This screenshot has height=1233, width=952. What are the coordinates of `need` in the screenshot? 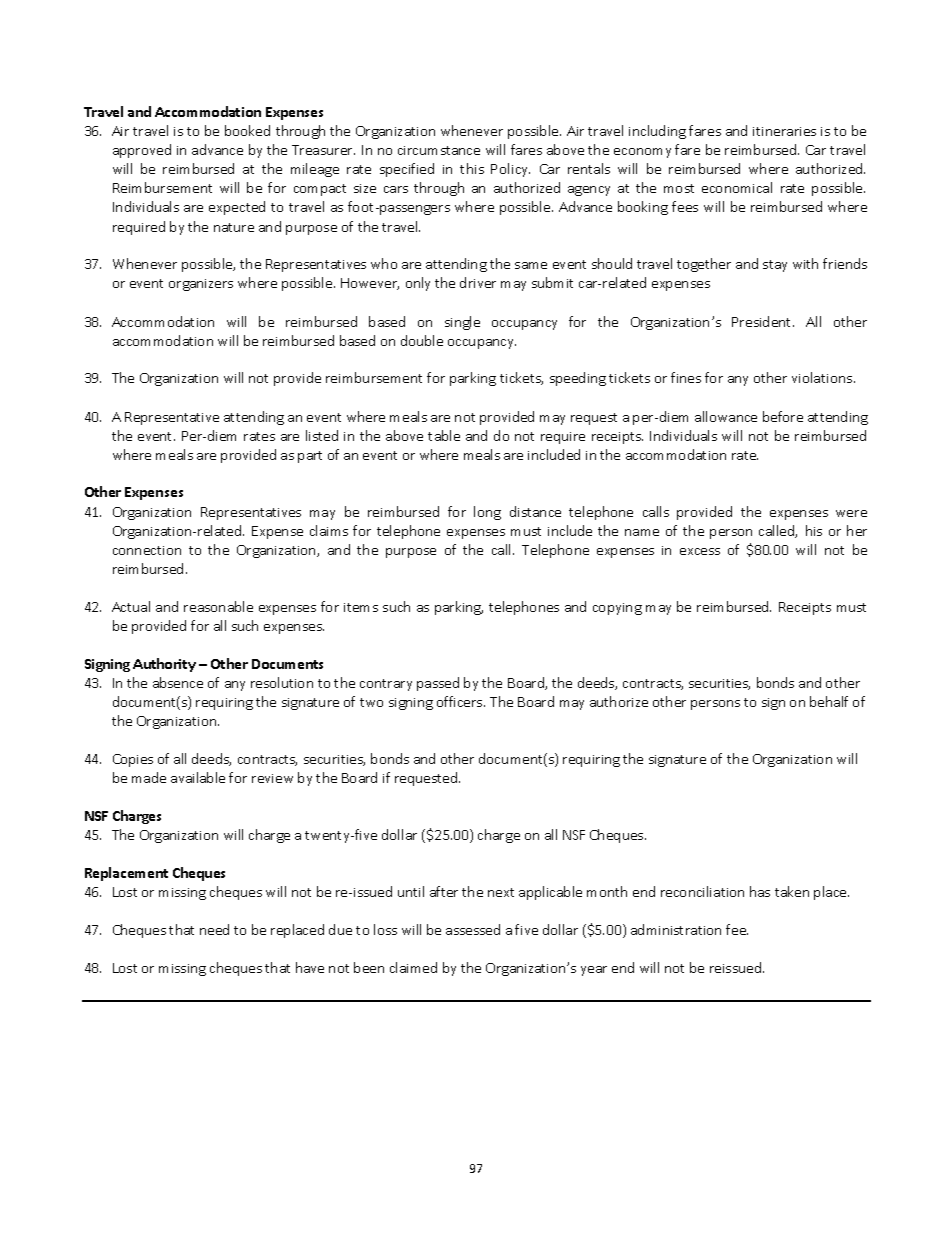 It's located at (214, 929).
